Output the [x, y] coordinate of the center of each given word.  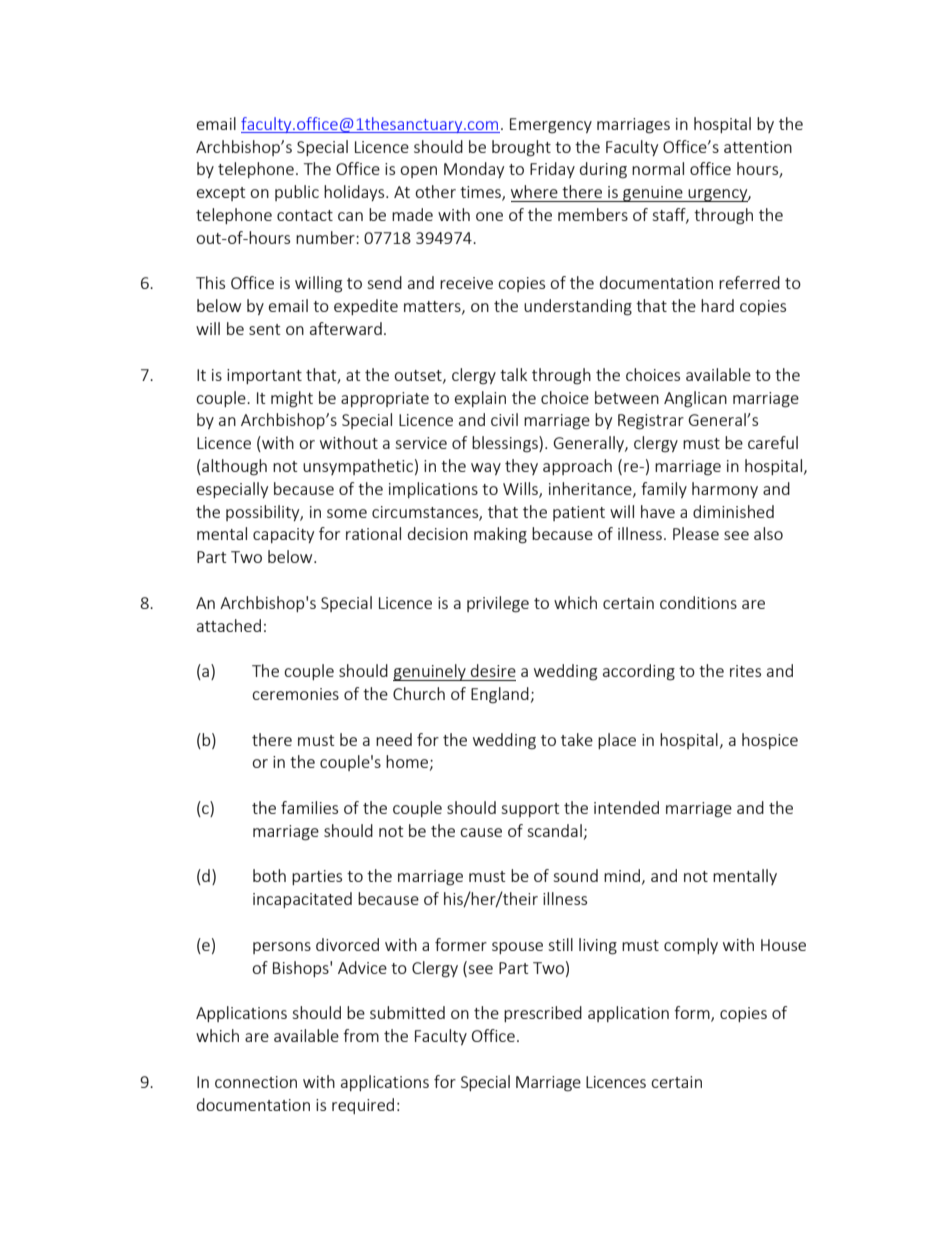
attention [758, 147]
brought [521, 148]
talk [513, 374]
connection [256, 1082]
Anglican [695, 399]
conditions [698, 602]
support [530, 810]
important [264, 376]
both [269, 875]
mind [622, 875]
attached [229, 625]
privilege [498, 604]
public [297, 193]
